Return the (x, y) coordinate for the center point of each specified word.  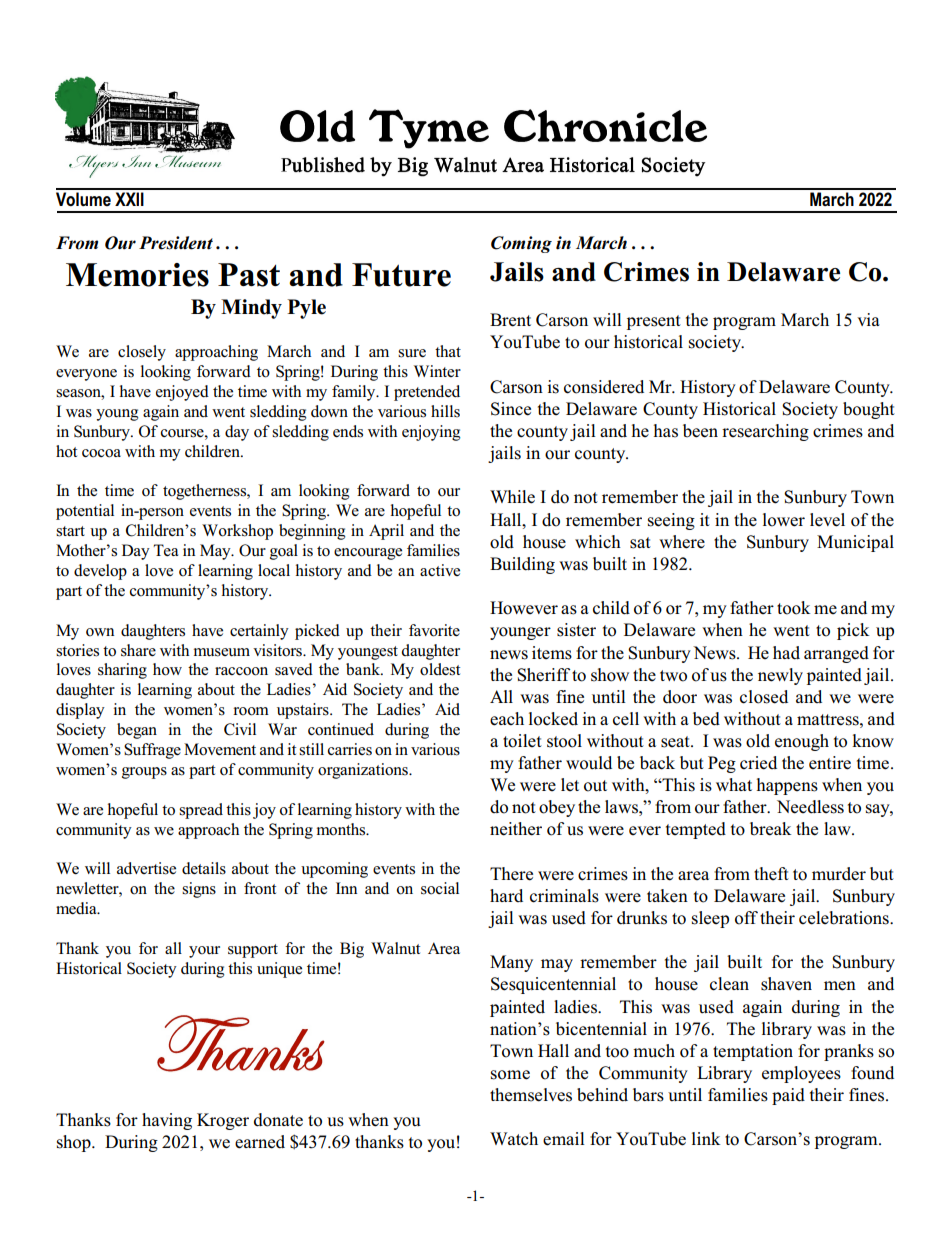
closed (764, 697)
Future (401, 275)
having (167, 1121)
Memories (137, 275)
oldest (440, 669)
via (868, 319)
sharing (122, 671)
